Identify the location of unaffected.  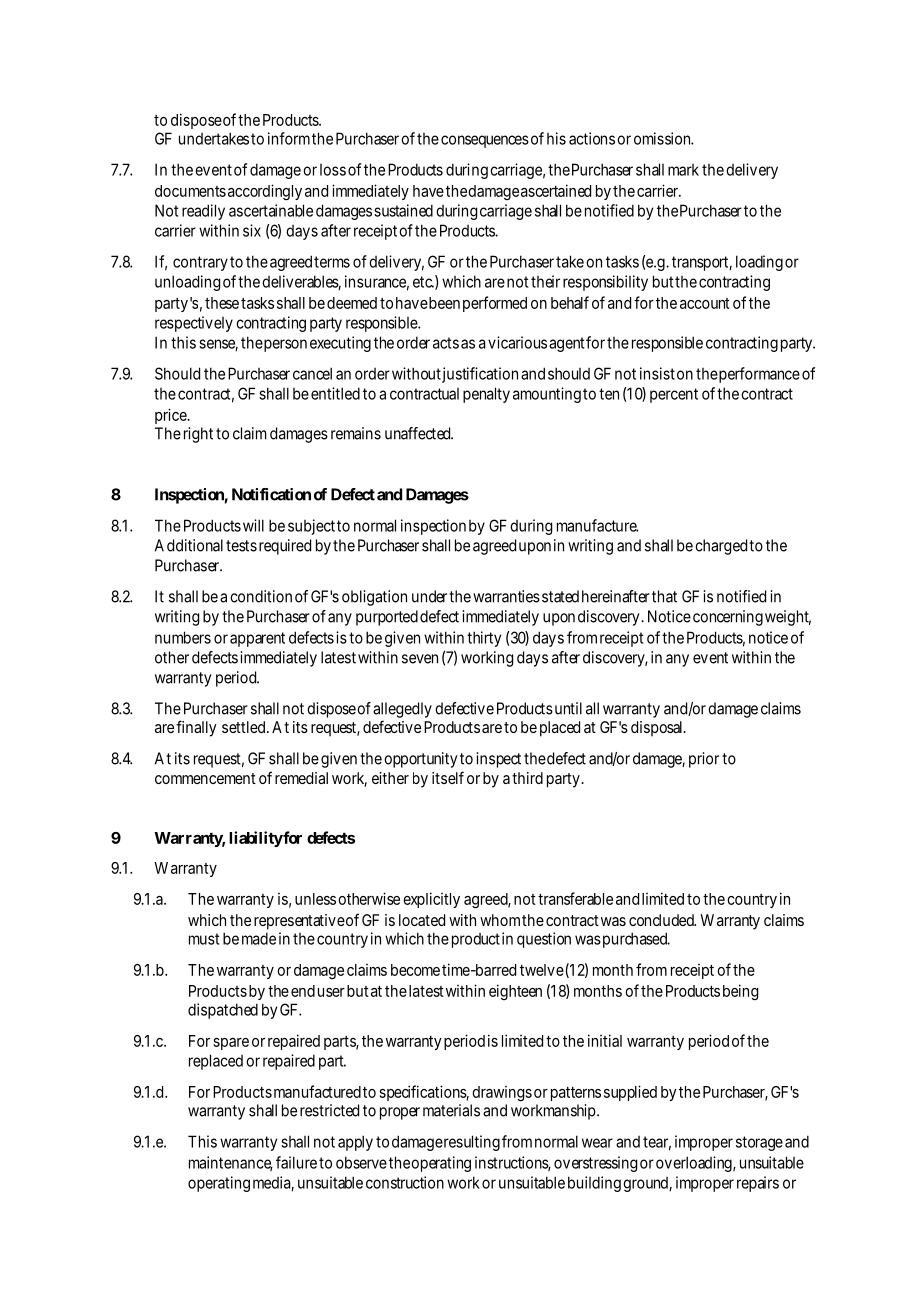
(419, 433).
